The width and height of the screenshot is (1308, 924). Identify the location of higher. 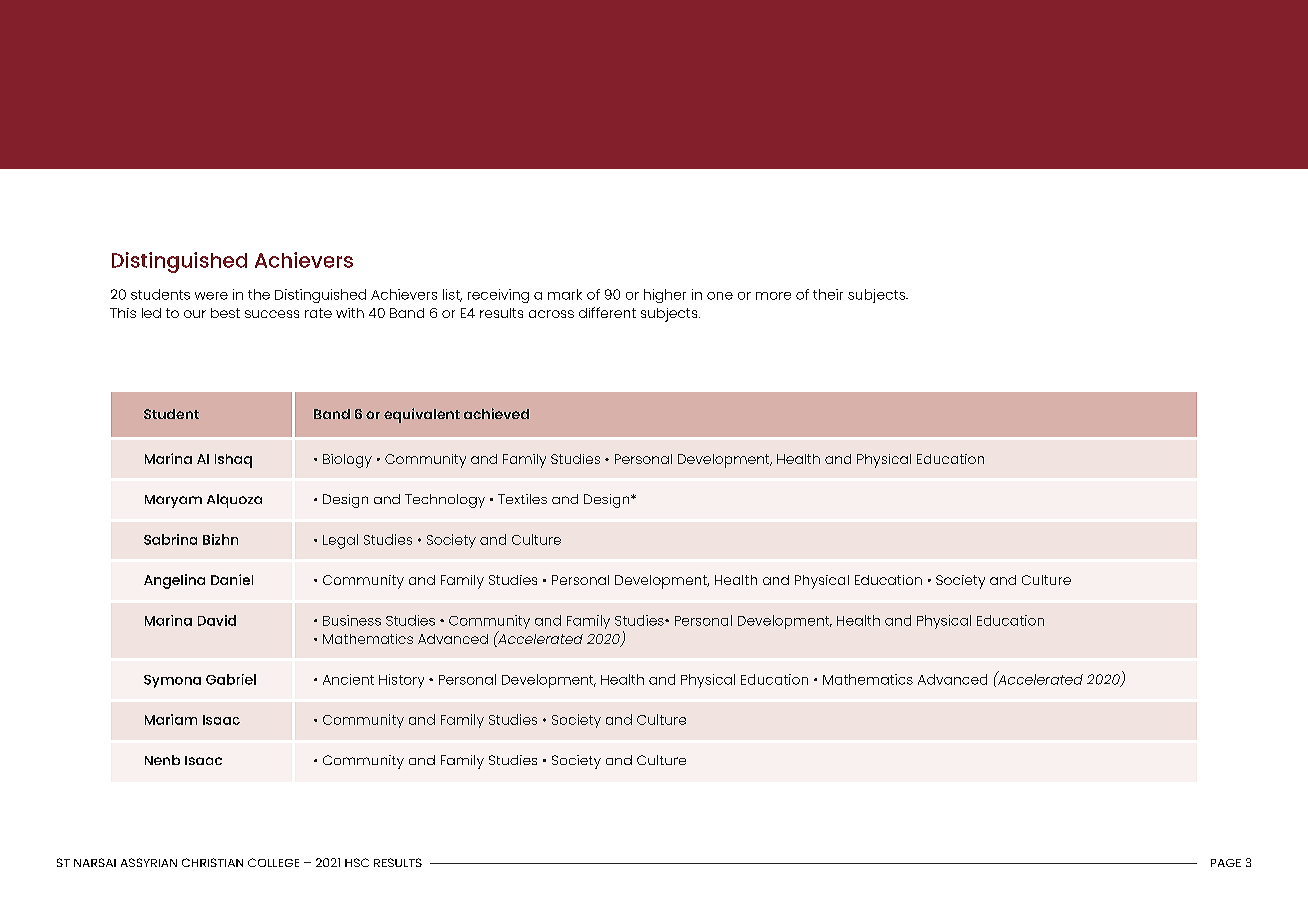
(665, 296).
